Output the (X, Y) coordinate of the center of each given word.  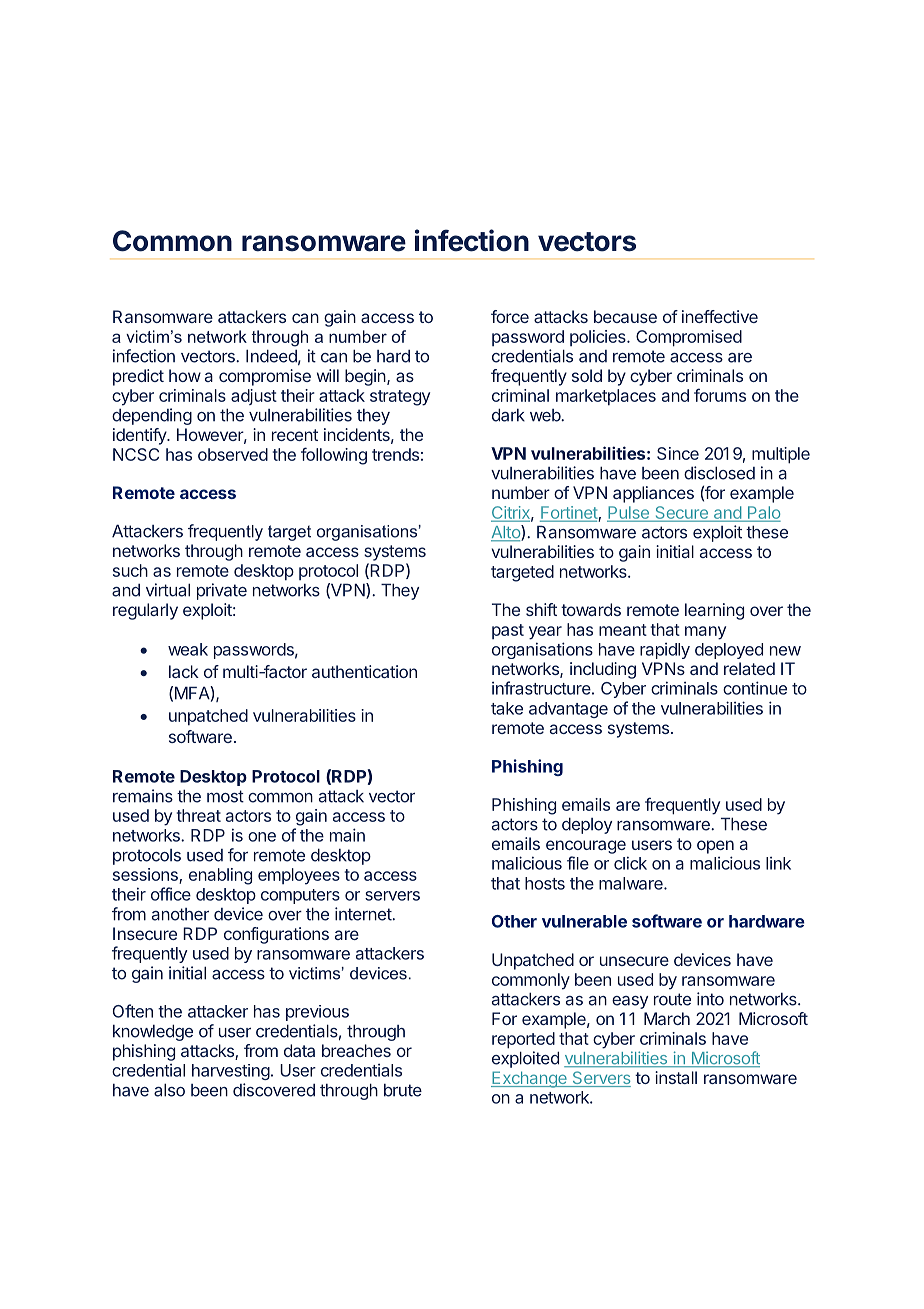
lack (184, 671)
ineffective (720, 316)
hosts (545, 883)
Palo (762, 513)
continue (755, 688)
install (676, 1077)
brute (403, 1090)
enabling (220, 876)
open (715, 847)
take (507, 708)
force (510, 316)
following (334, 456)
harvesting (231, 1072)
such (130, 570)
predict (138, 377)
